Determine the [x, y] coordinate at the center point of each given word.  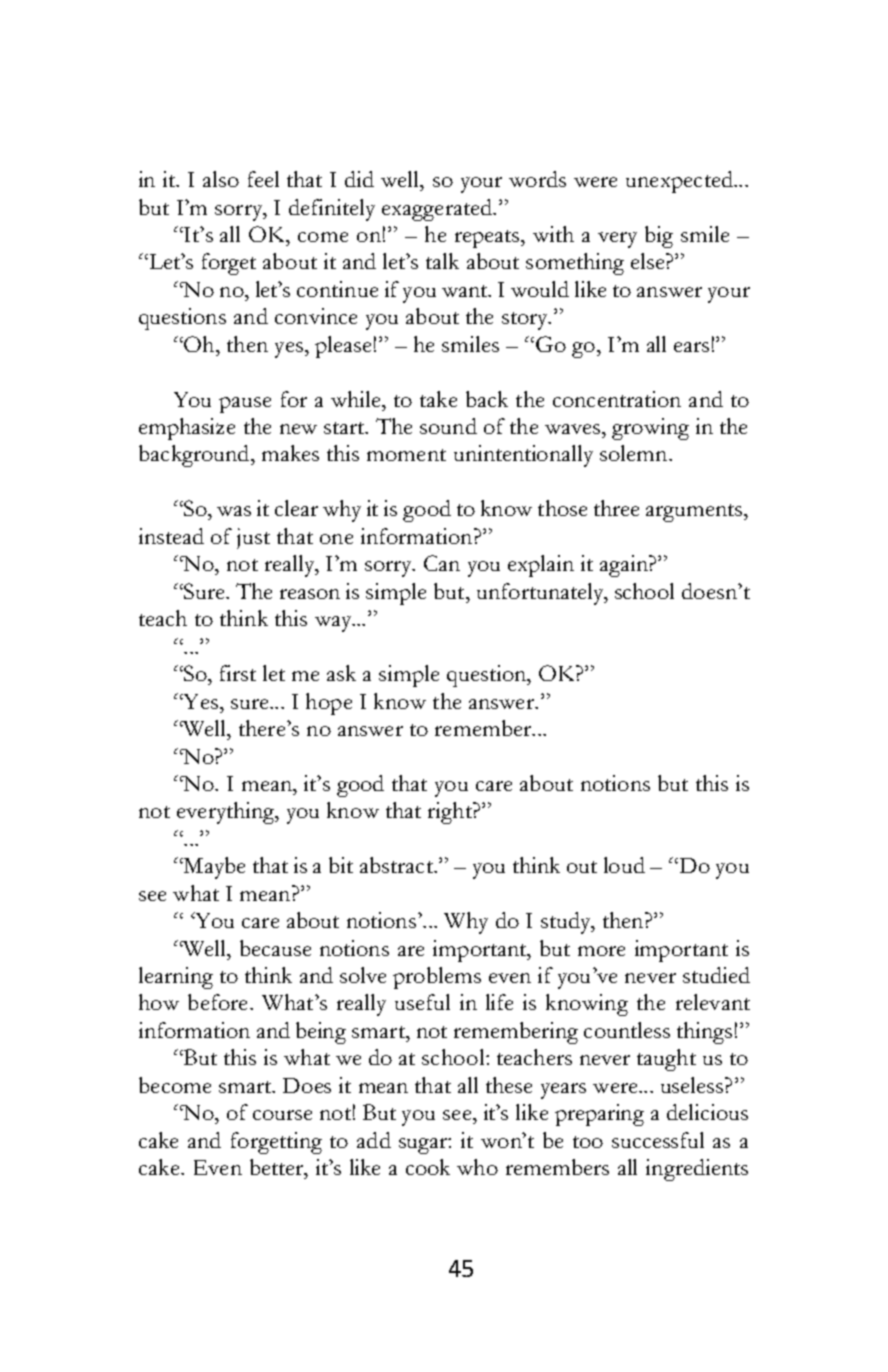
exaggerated [438, 210]
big [659, 237]
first [238, 673]
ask [341, 673]
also [221, 179]
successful [658, 1140]
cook [428, 1167]
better [278, 1167]
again [625, 566]
